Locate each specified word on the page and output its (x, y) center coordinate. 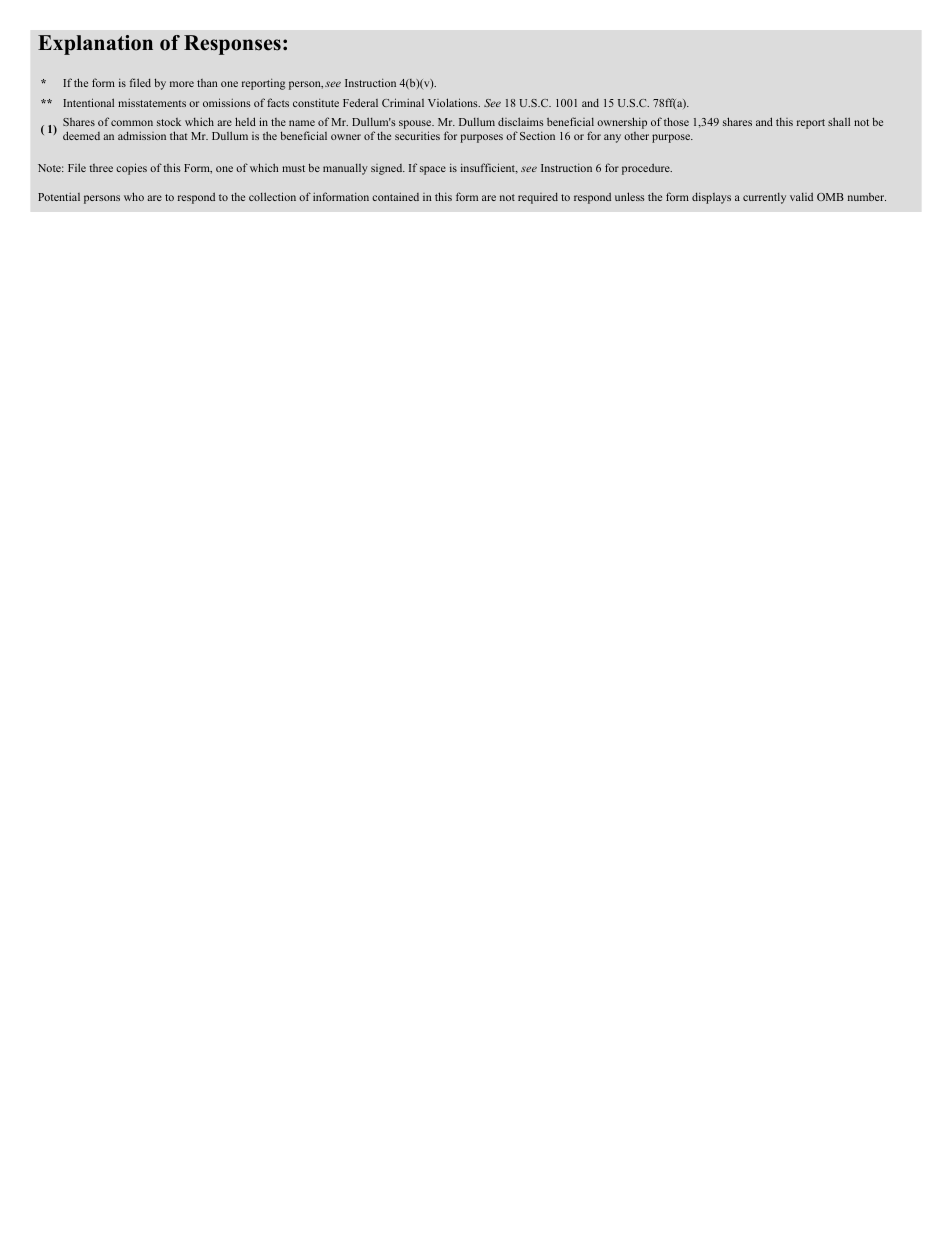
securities (417, 135)
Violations (454, 102)
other (636, 136)
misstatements (152, 103)
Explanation (95, 45)
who (134, 196)
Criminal (403, 102)
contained (395, 197)
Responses (232, 45)
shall (839, 121)
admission (142, 135)
